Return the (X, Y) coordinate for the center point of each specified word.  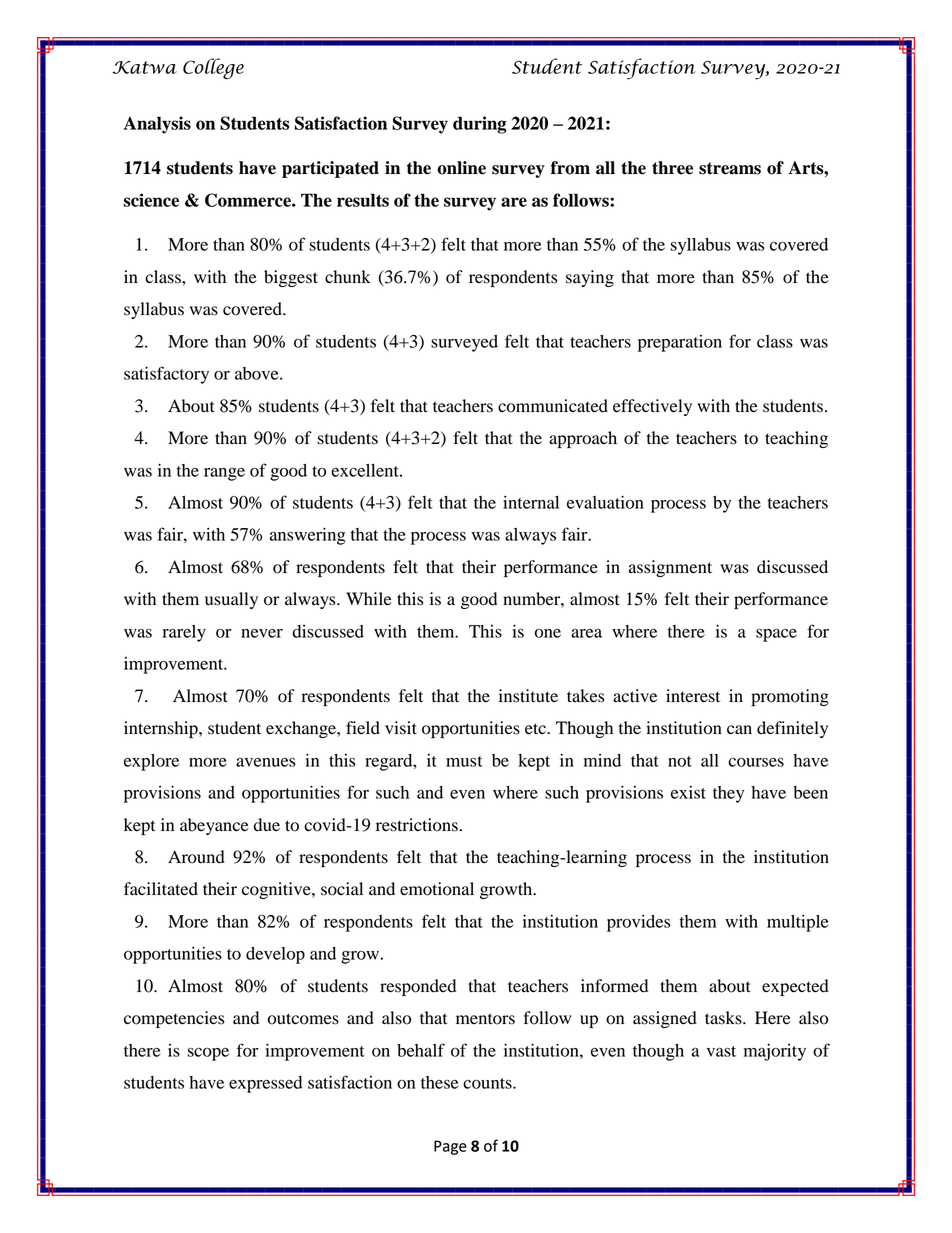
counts (488, 1083)
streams (730, 168)
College (213, 69)
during (480, 125)
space (776, 635)
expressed (265, 1084)
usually (231, 600)
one (548, 633)
